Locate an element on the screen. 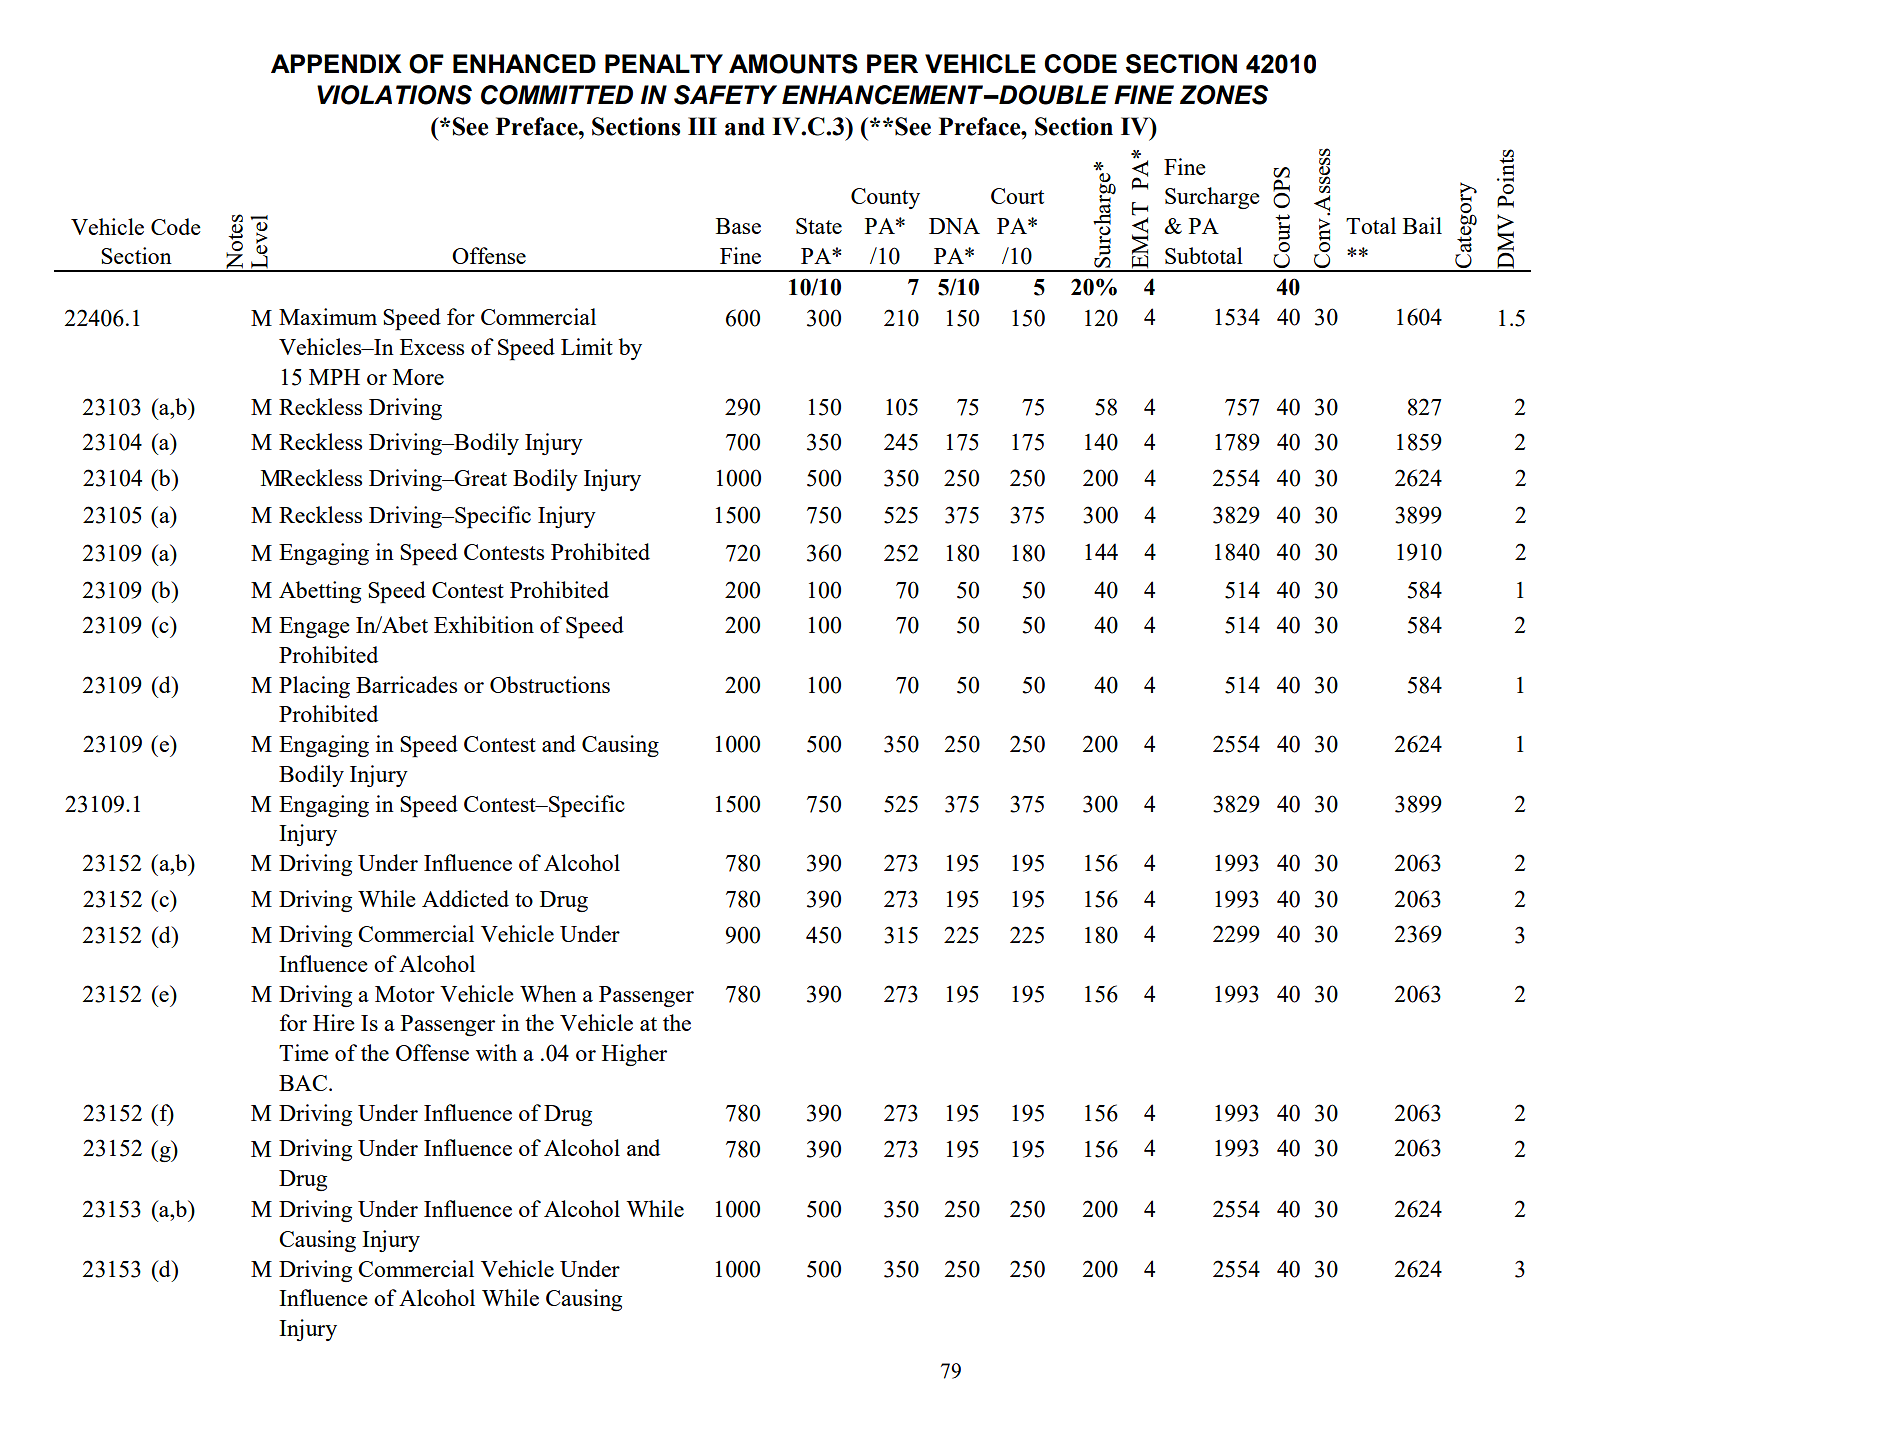  PER is located at coordinates (892, 63).
